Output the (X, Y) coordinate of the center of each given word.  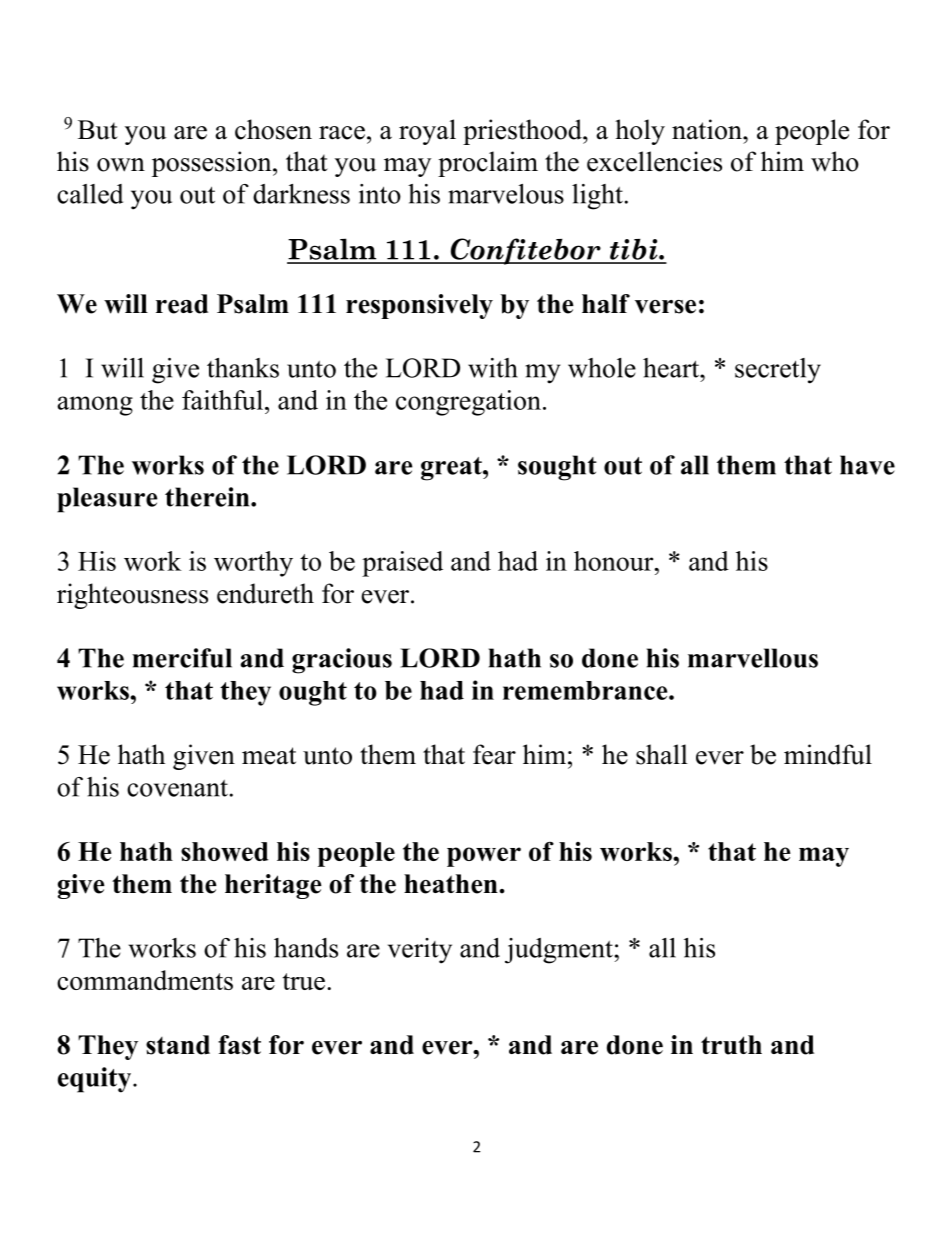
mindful (828, 754)
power (484, 857)
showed (224, 851)
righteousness (132, 596)
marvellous (753, 658)
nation (708, 129)
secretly (778, 371)
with (493, 368)
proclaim (488, 164)
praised (402, 564)
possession (213, 164)
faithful (222, 400)
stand (178, 1045)
